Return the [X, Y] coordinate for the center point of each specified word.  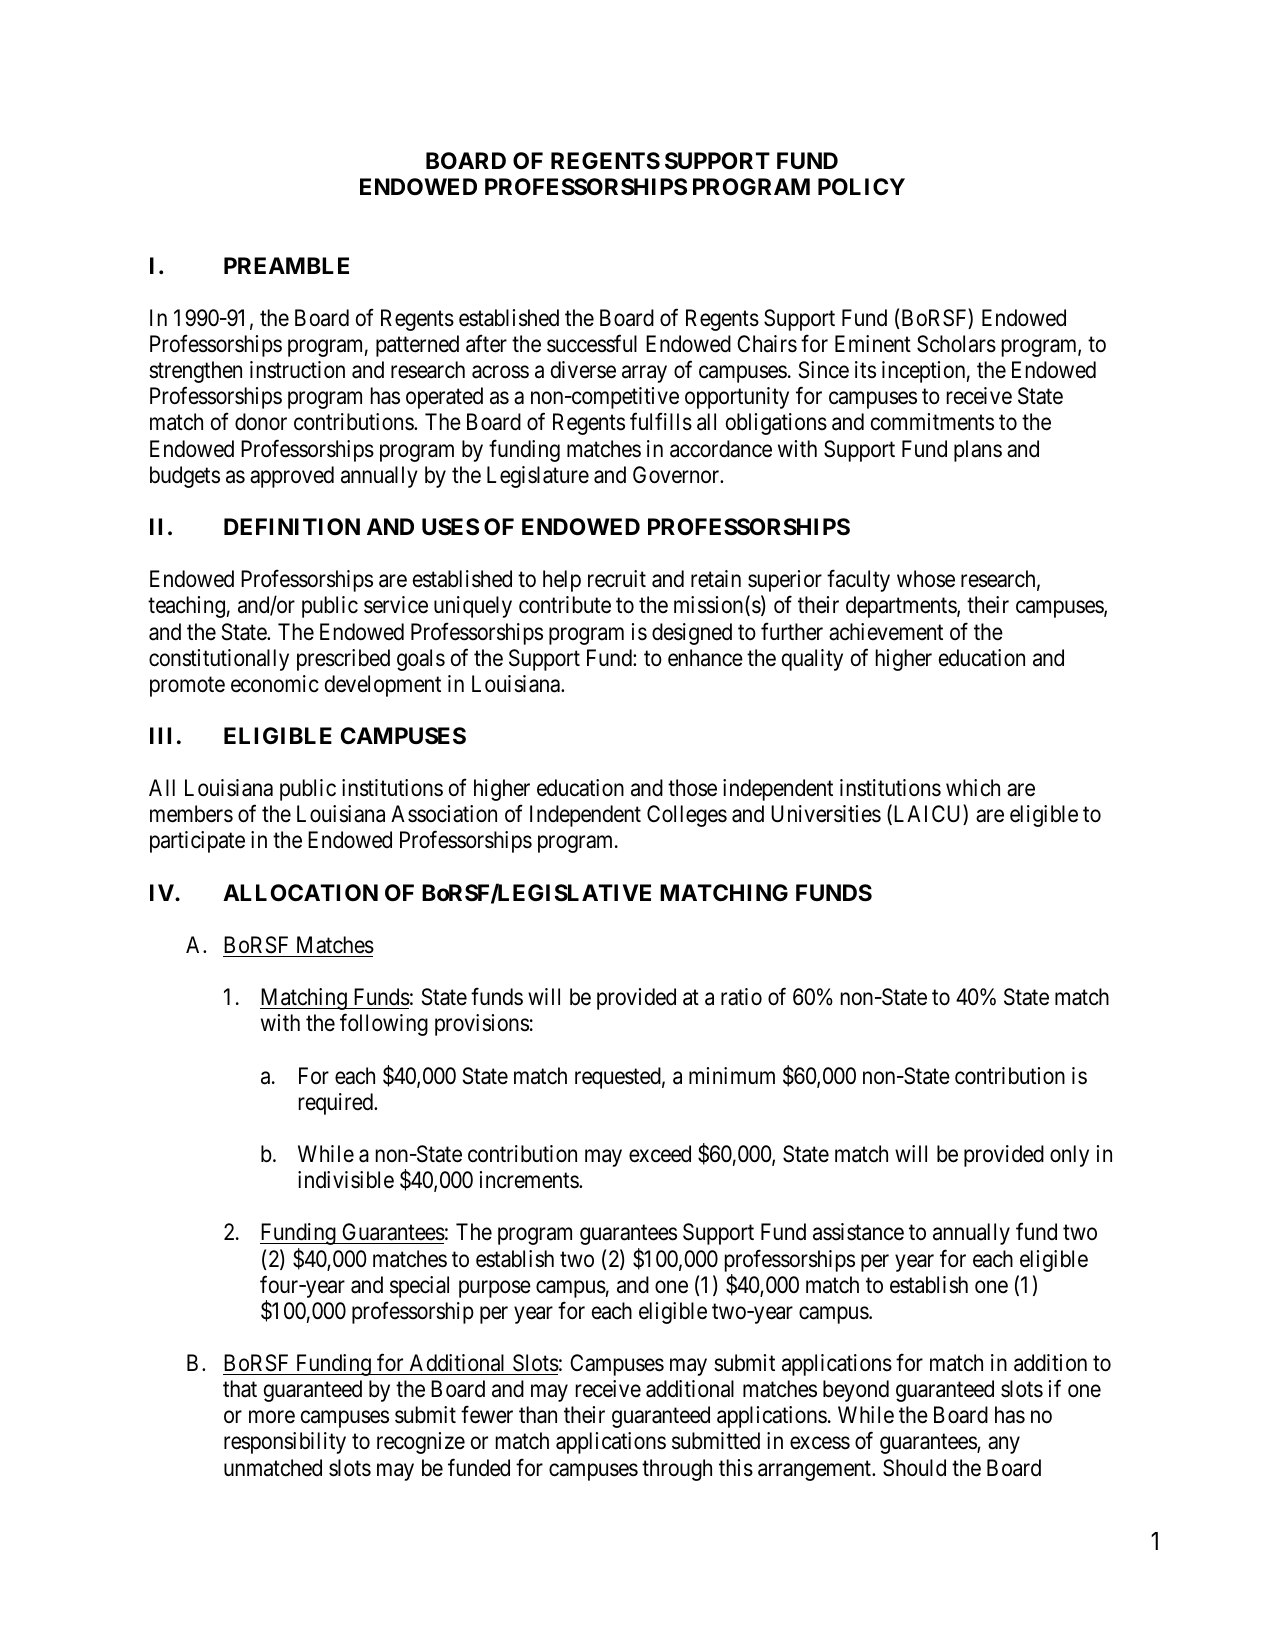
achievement [886, 632]
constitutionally [219, 660]
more [272, 1417]
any [1004, 1445]
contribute [565, 605]
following [384, 1025]
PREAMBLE [286, 265]
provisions [482, 1025]
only [1069, 1156]
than [538, 1415]
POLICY [861, 187]
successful [592, 344]
